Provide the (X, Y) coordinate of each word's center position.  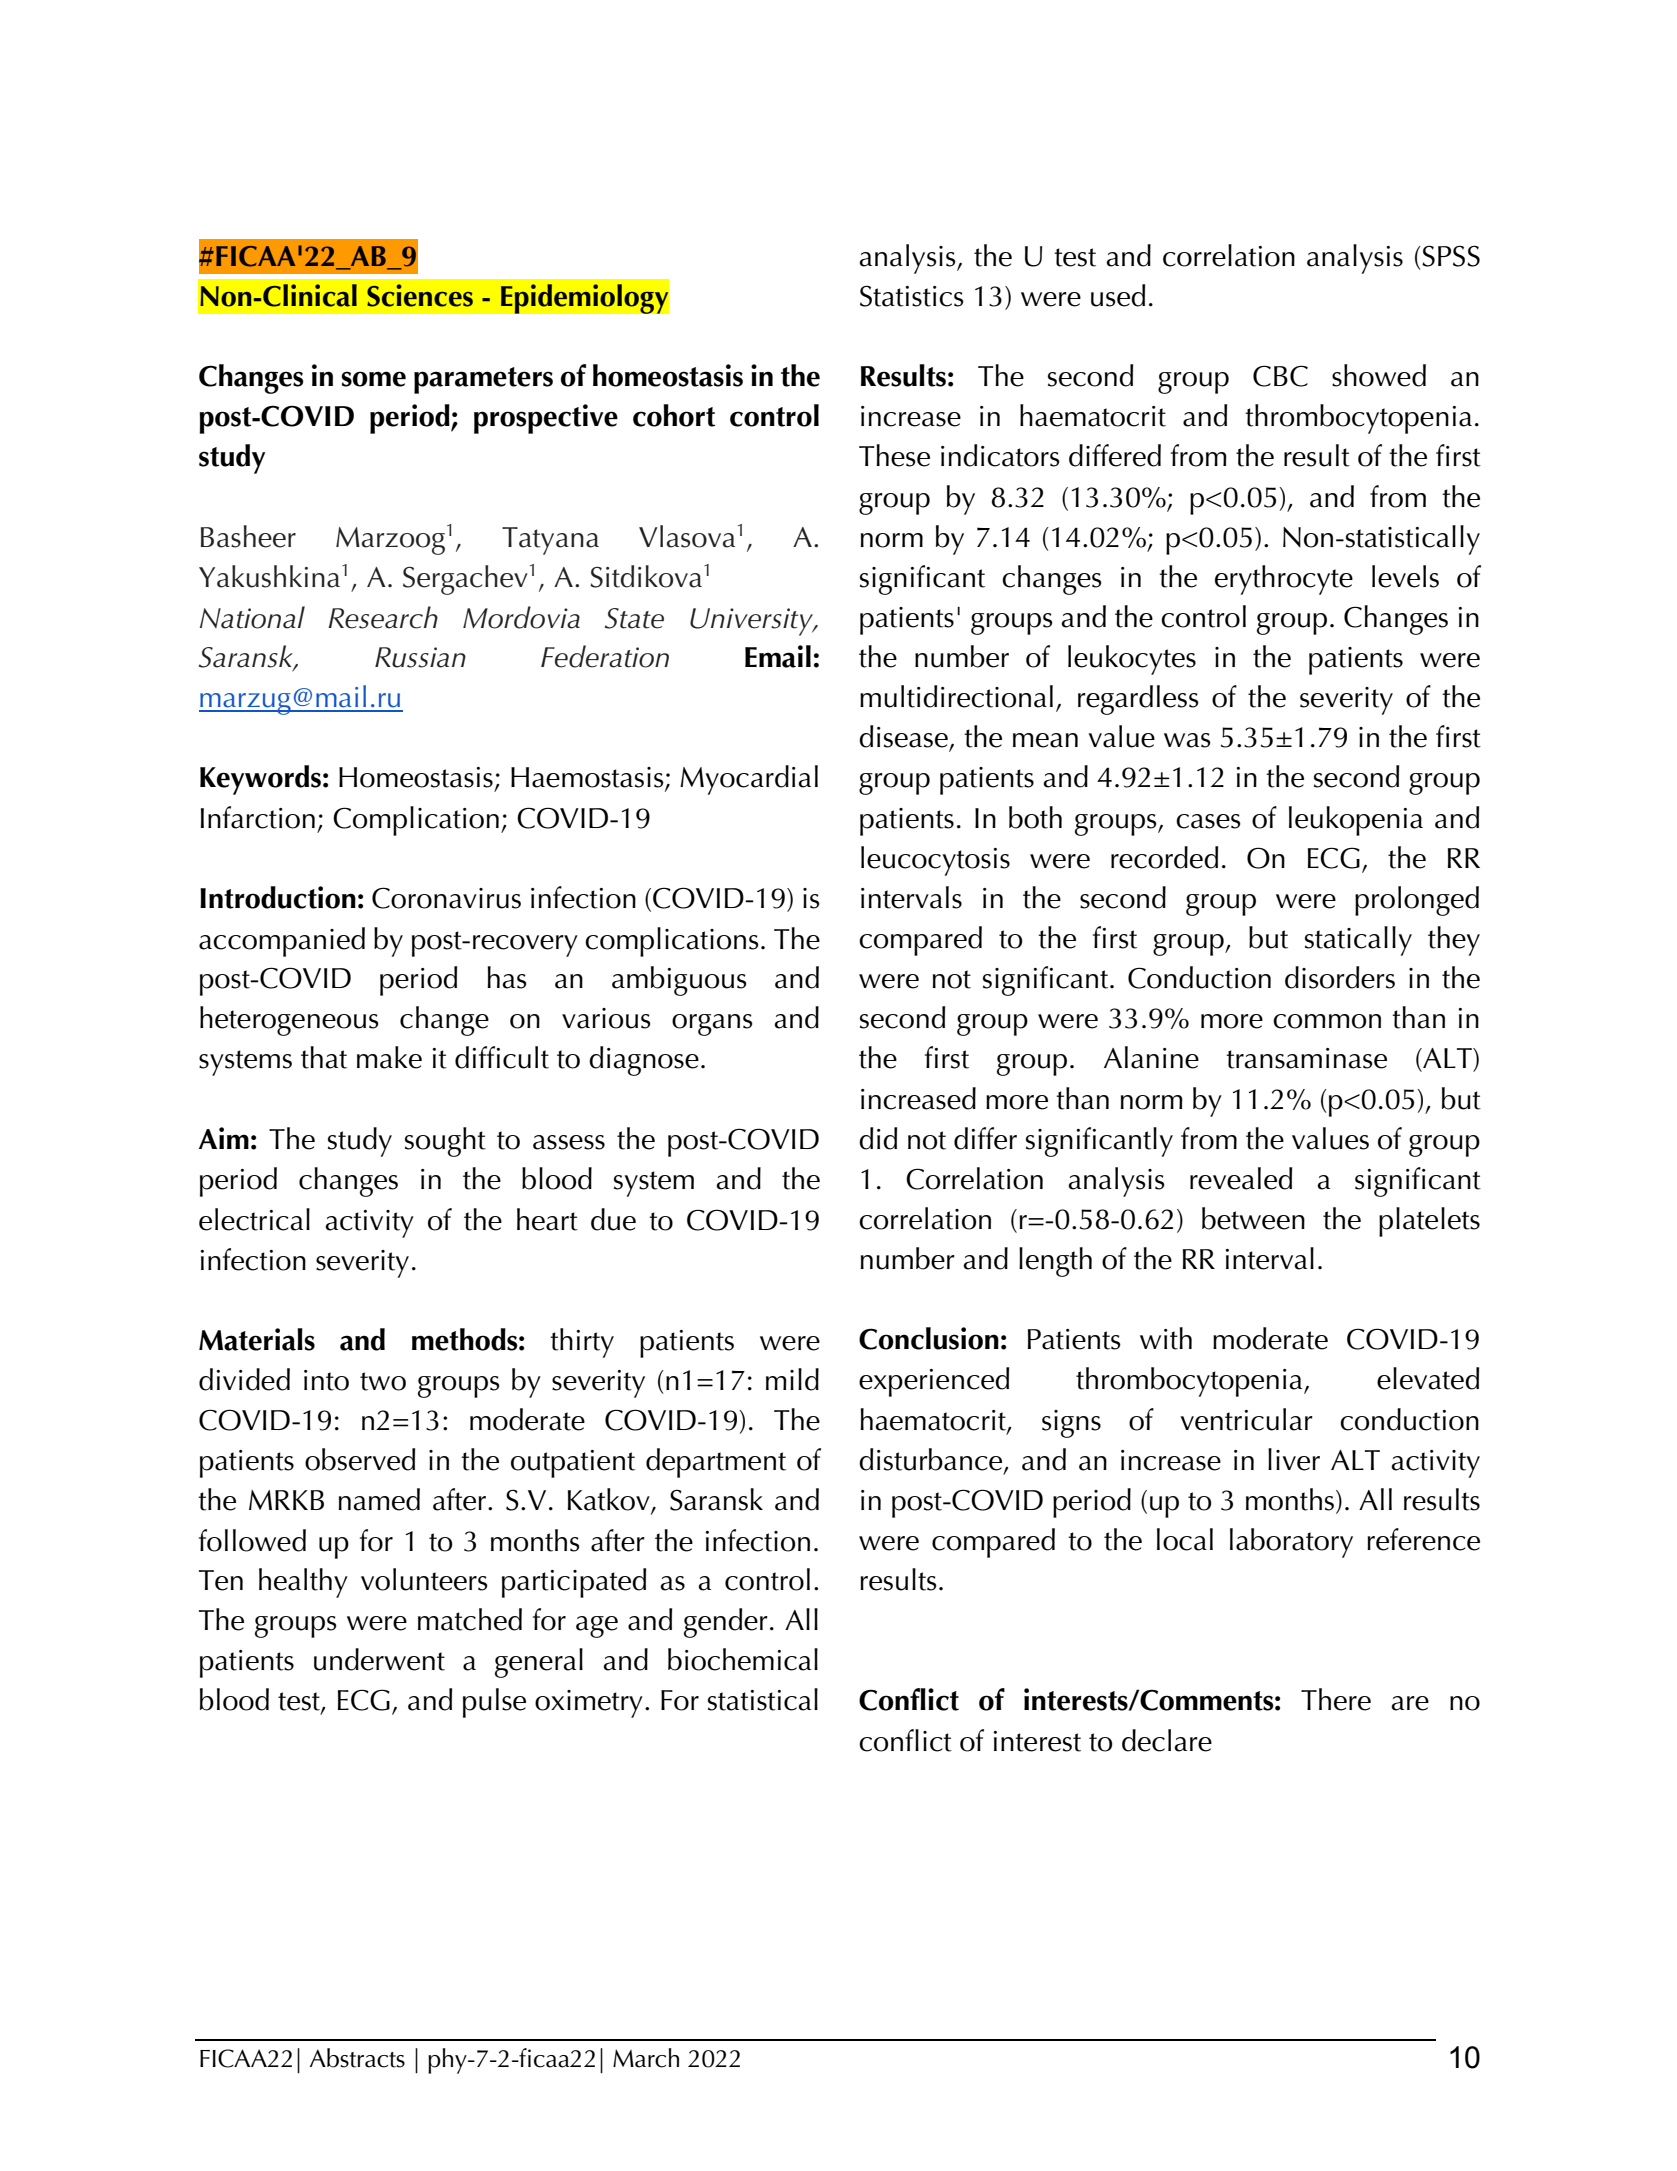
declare (1167, 1740)
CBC (1280, 376)
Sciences (420, 295)
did (878, 1138)
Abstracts (357, 2058)
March (646, 2058)
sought (445, 1142)
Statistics (912, 296)
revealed (1241, 1178)
